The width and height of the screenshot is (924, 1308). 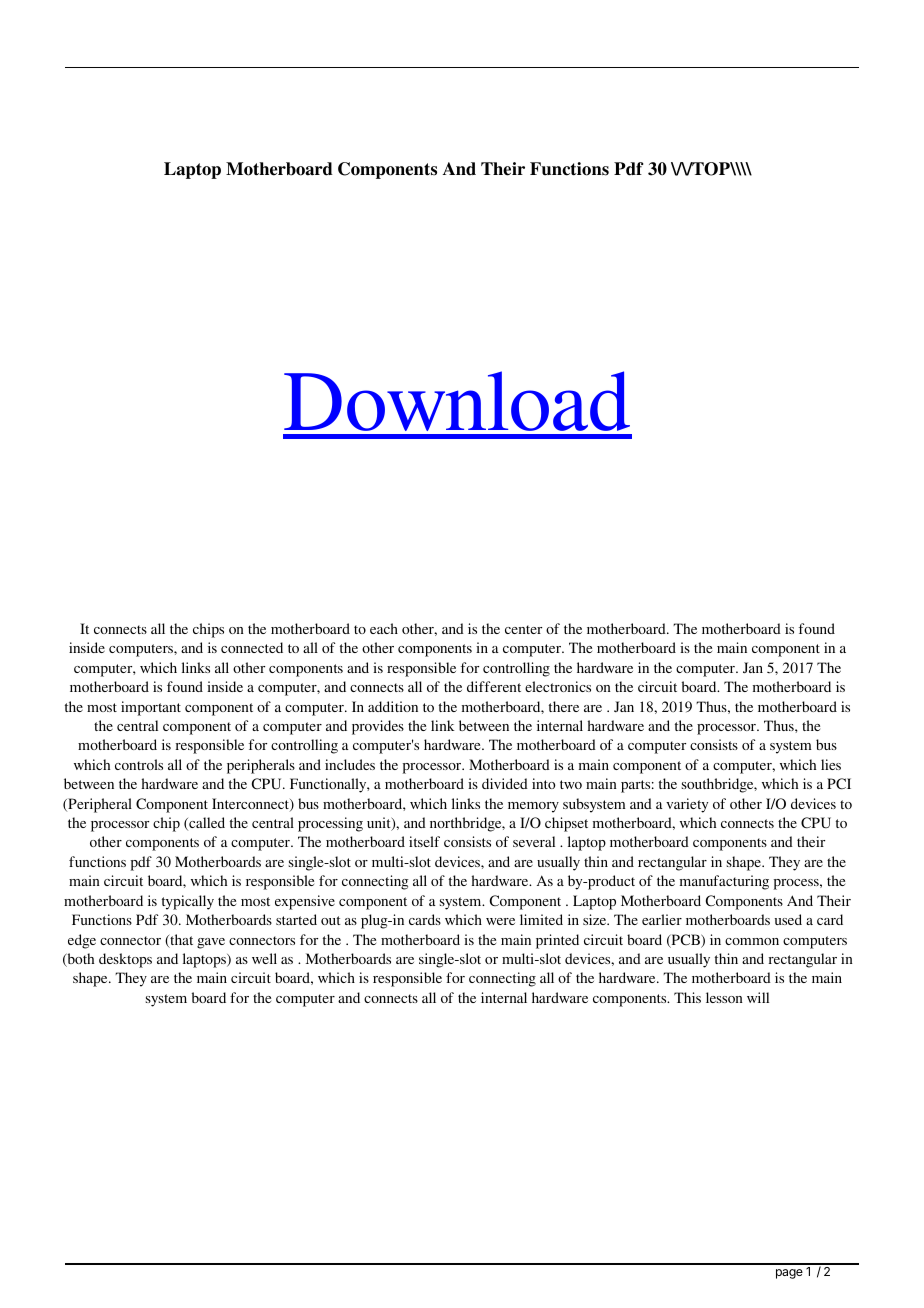 I want to click on center, so click(x=523, y=629).
